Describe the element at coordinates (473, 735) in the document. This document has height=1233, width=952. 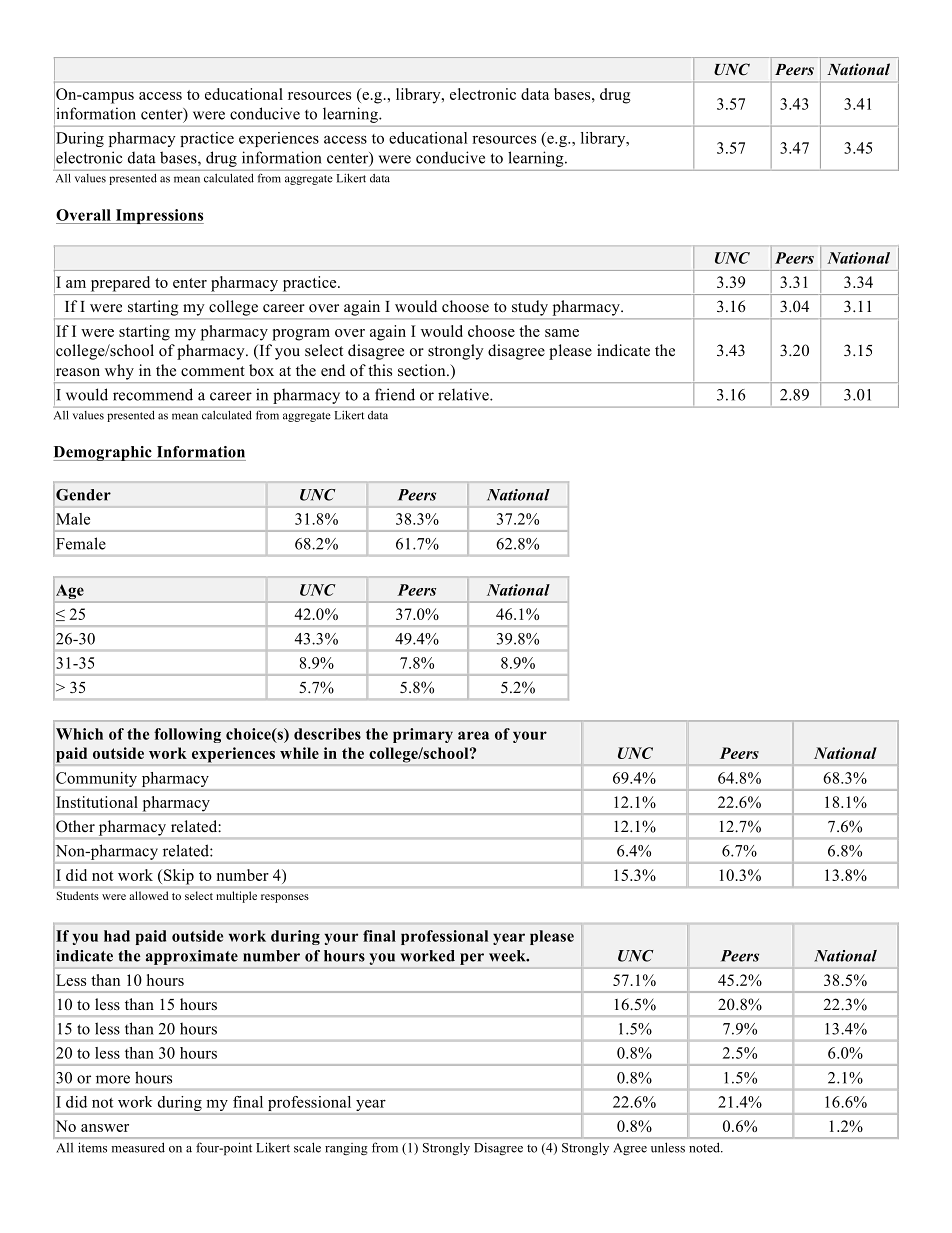
I see `area` at that location.
